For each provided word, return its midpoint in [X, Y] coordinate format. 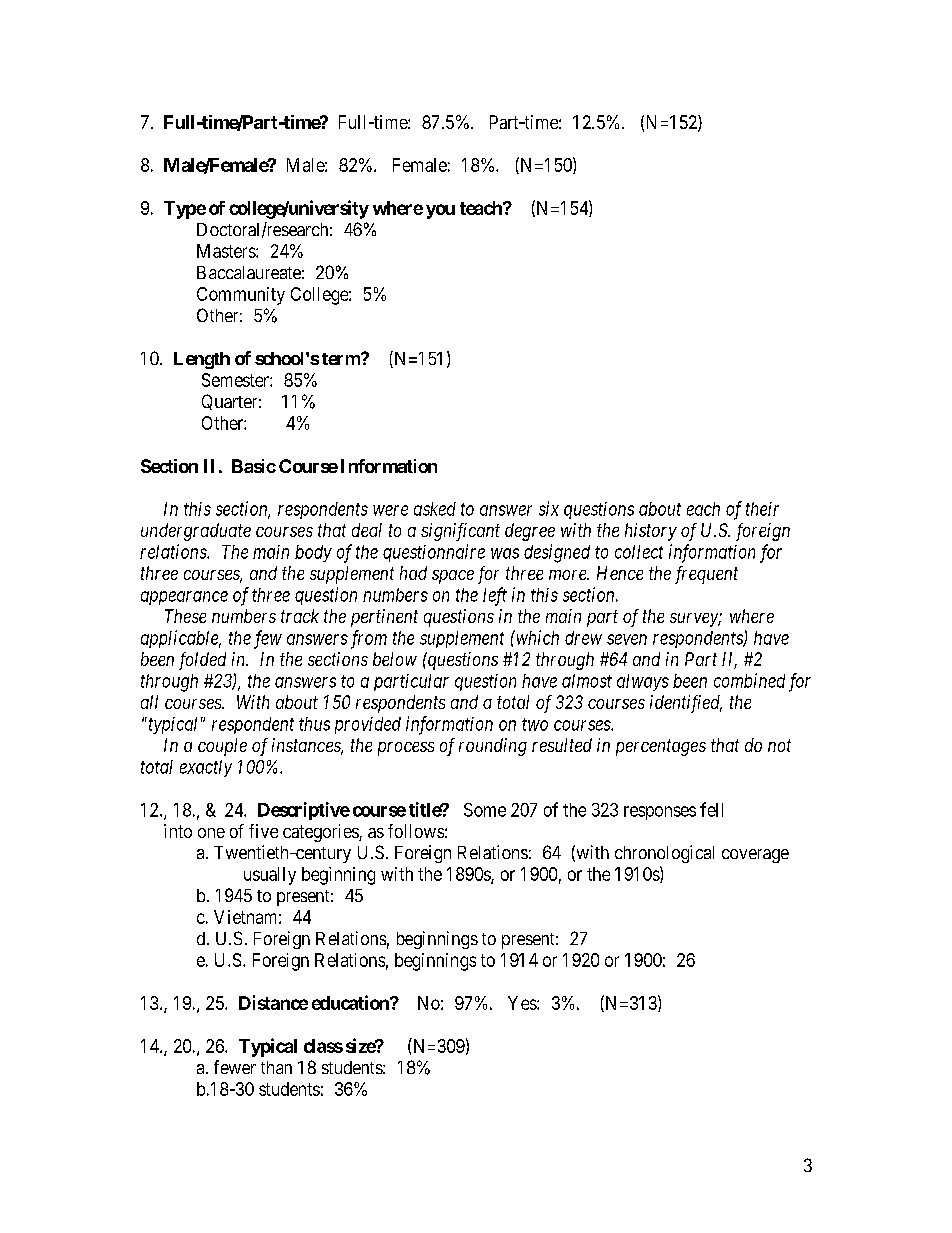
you [440, 211]
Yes [523, 1003]
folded [202, 661]
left [495, 596]
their [762, 509]
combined [749, 680]
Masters [227, 251]
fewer [235, 1067]
